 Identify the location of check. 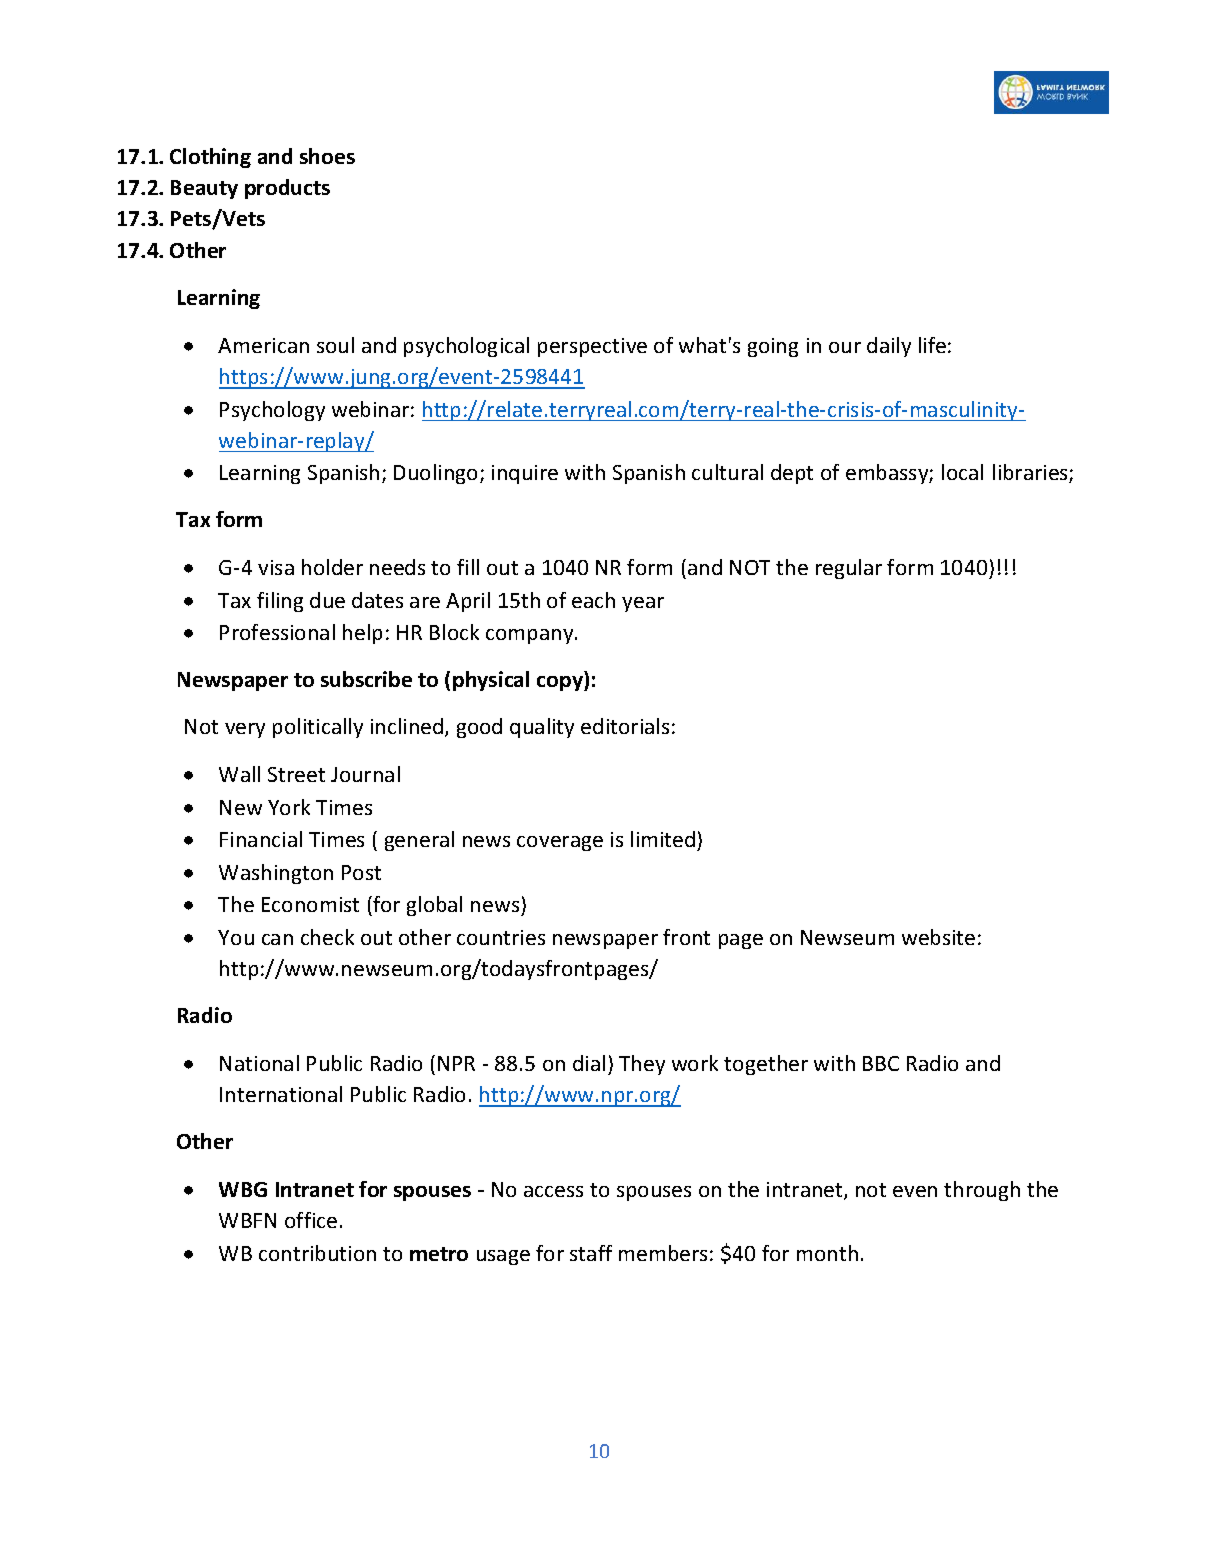
(327, 937).
